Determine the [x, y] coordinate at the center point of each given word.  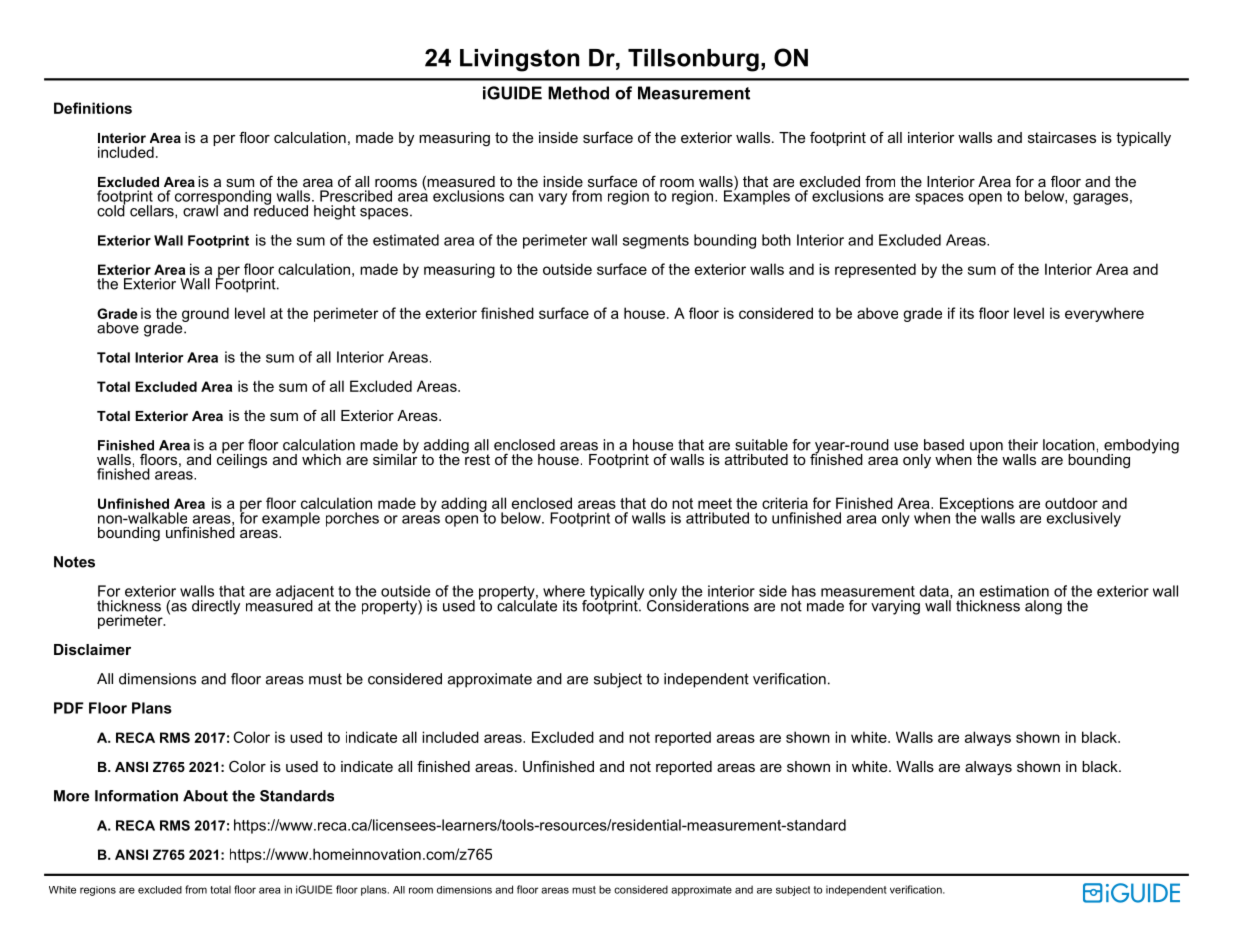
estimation [1014, 591]
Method [578, 93]
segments [656, 242]
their [1023, 445]
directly [216, 607]
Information [136, 796]
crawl [201, 210]
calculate [527, 605]
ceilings [242, 460]
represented [875, 270]
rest [476, 458]
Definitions [93, 108]
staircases [1062, 137]
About [205, 796]
